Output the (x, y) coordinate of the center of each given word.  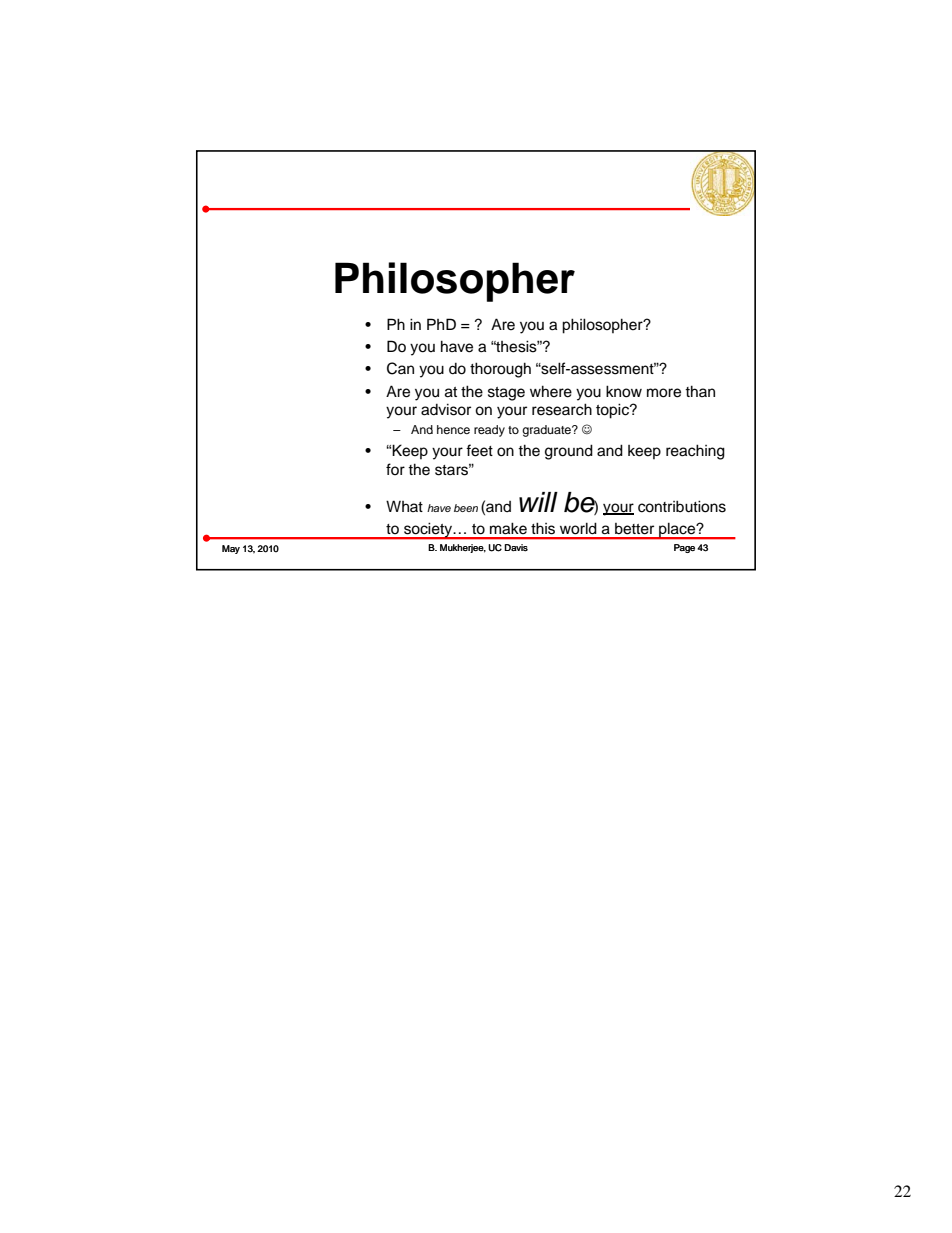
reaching (695, 452)
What (404, 506)
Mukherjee (463, 548)
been (466, 508)
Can (400, 368)
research (562, 409)
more (664, 393)
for (395, 469)
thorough (500, 370)
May (231, 549)
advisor (446, 409)
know (624, 391)
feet (479, 450)
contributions (682, 506)
